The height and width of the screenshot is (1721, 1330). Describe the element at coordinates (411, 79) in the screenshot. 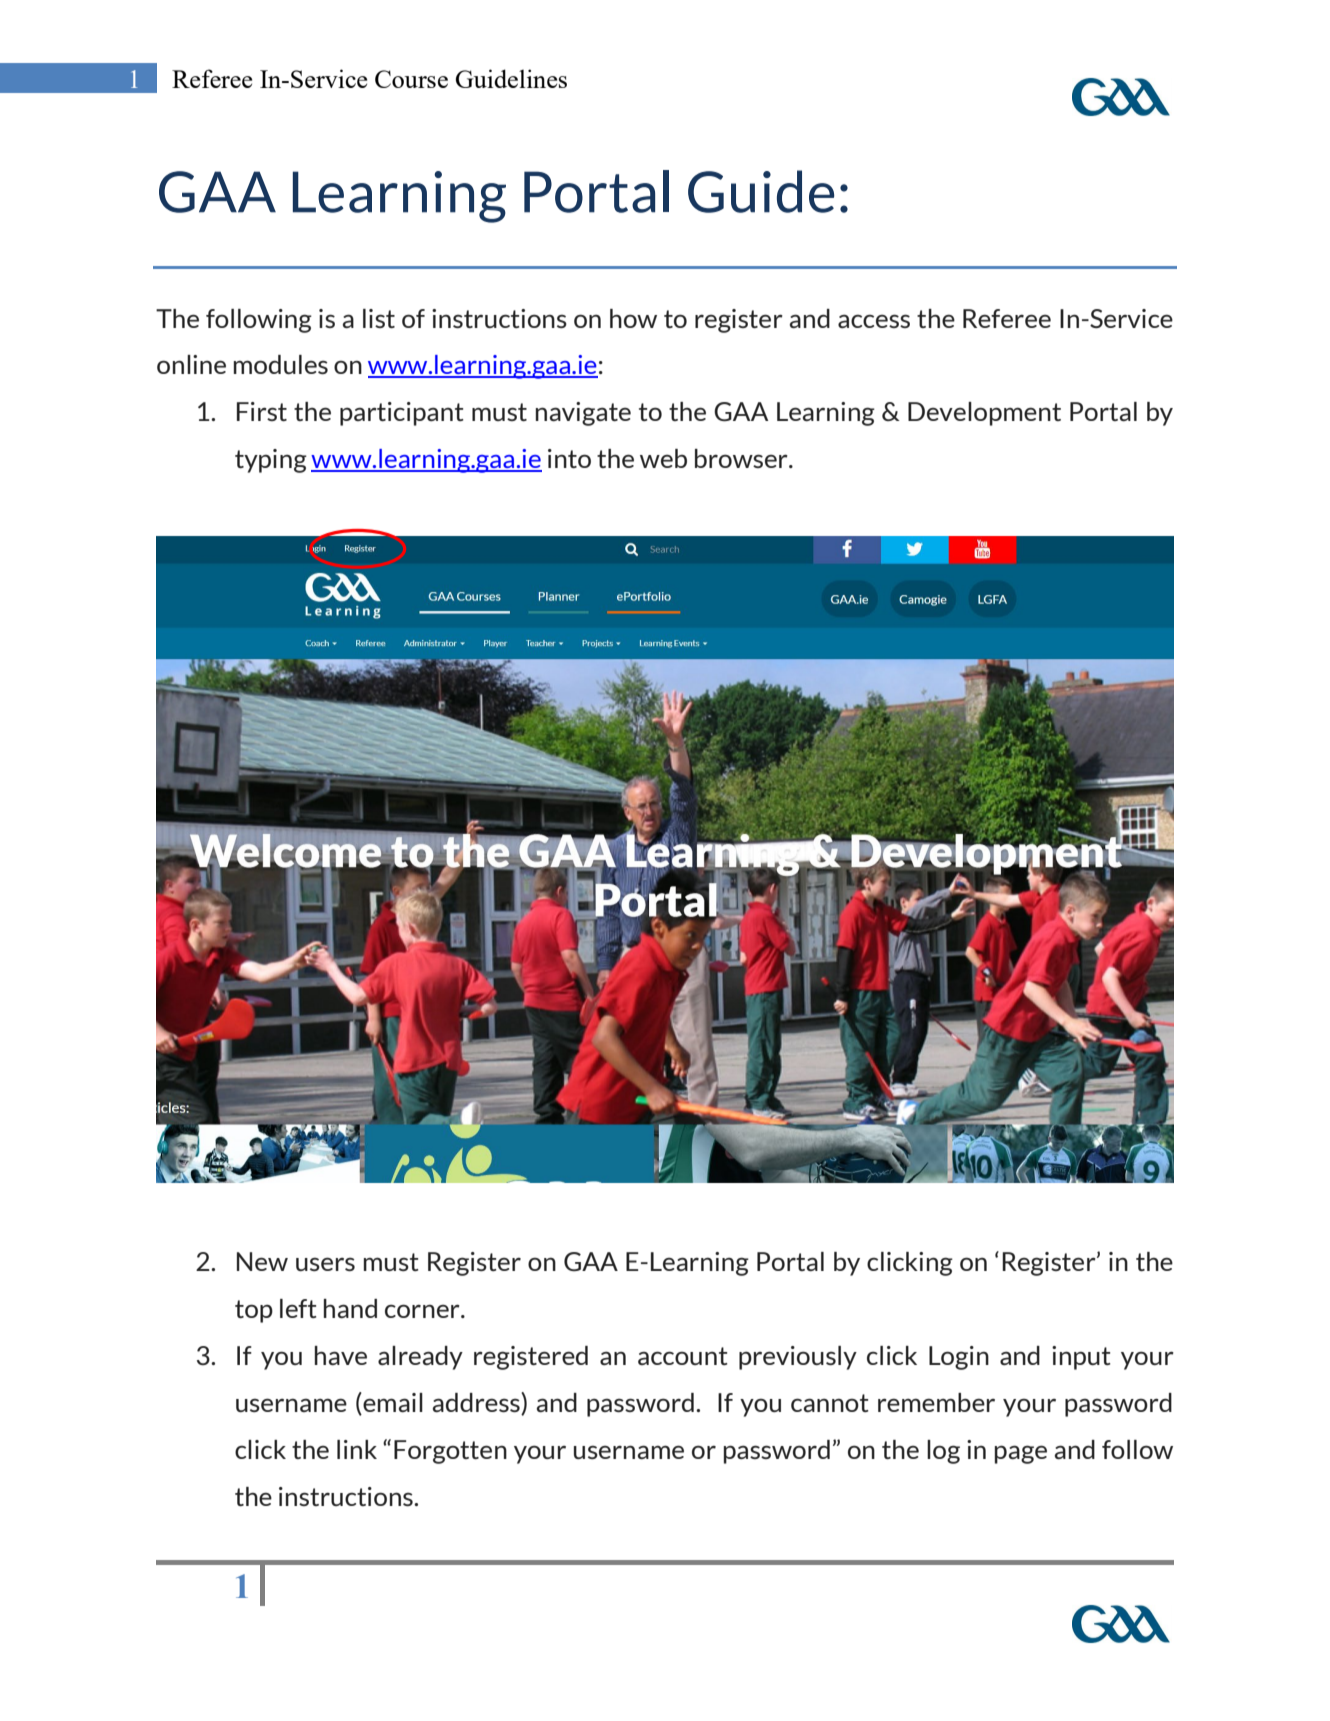

I see `Course` at that location.
